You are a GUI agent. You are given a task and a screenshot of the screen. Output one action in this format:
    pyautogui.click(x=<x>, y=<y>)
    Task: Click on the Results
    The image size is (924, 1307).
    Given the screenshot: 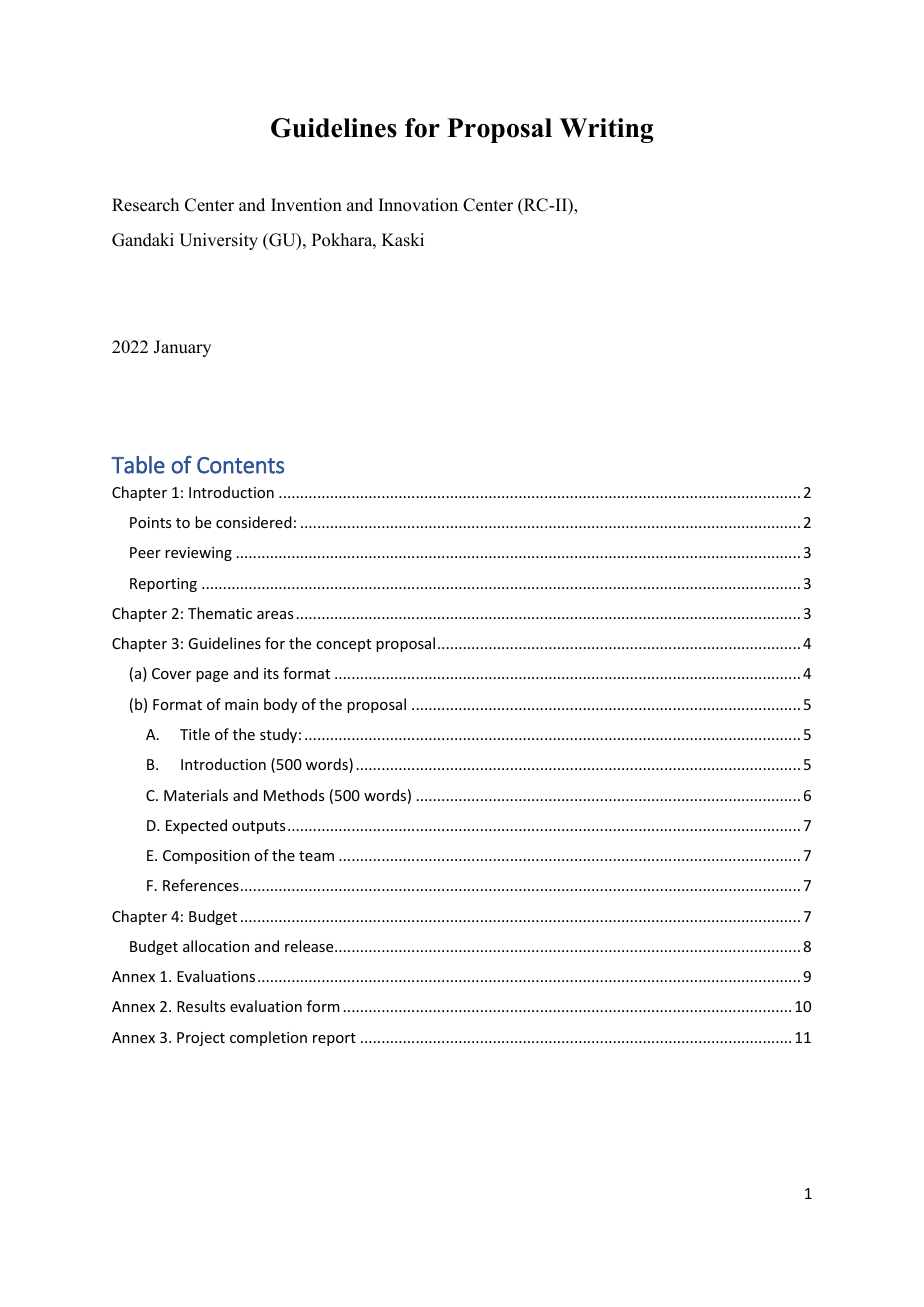 What is the action you would take?
    pyautogui.click(x=201, y=1006)
